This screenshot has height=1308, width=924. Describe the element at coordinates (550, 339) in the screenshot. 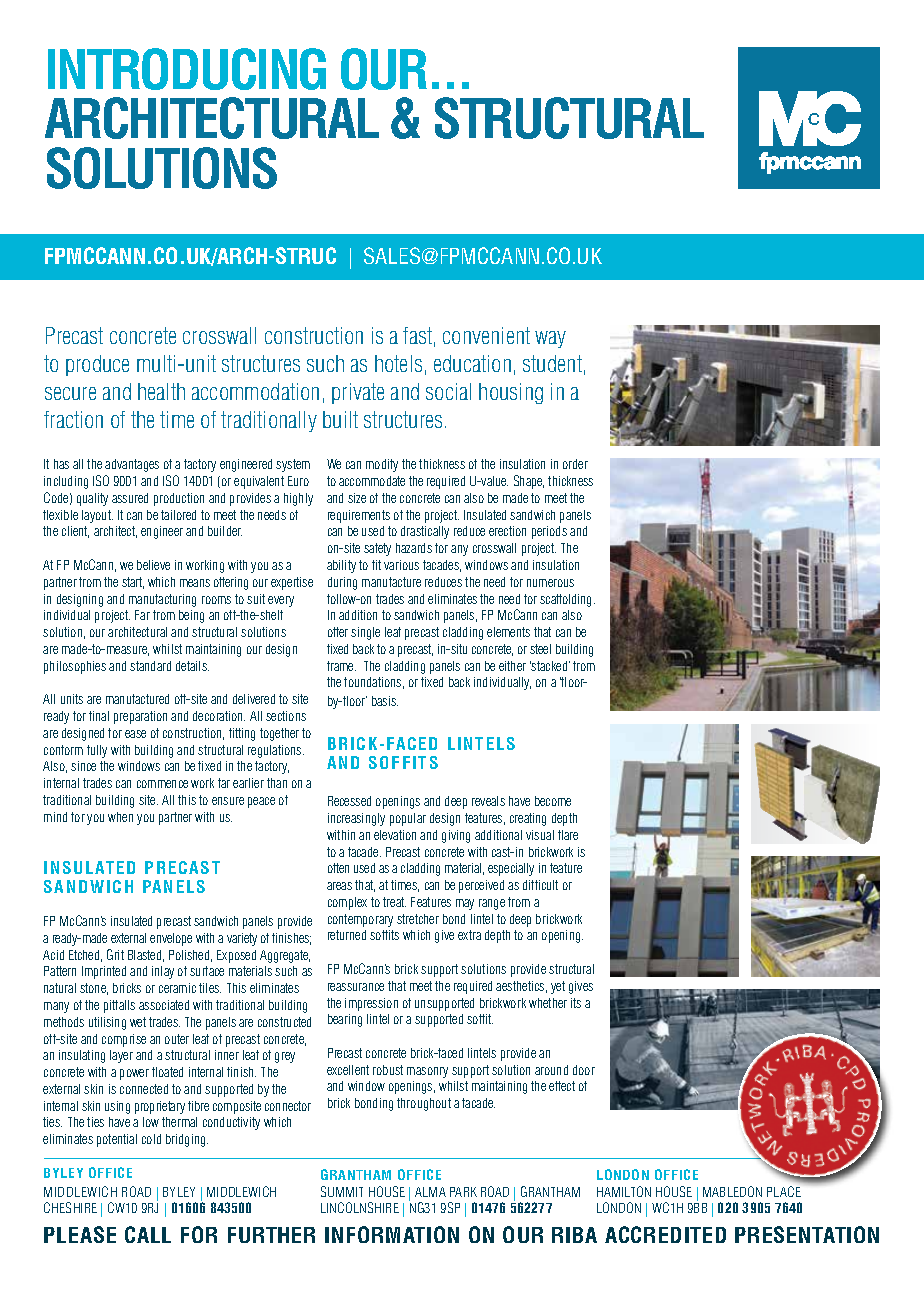

I see `way` at that location.
